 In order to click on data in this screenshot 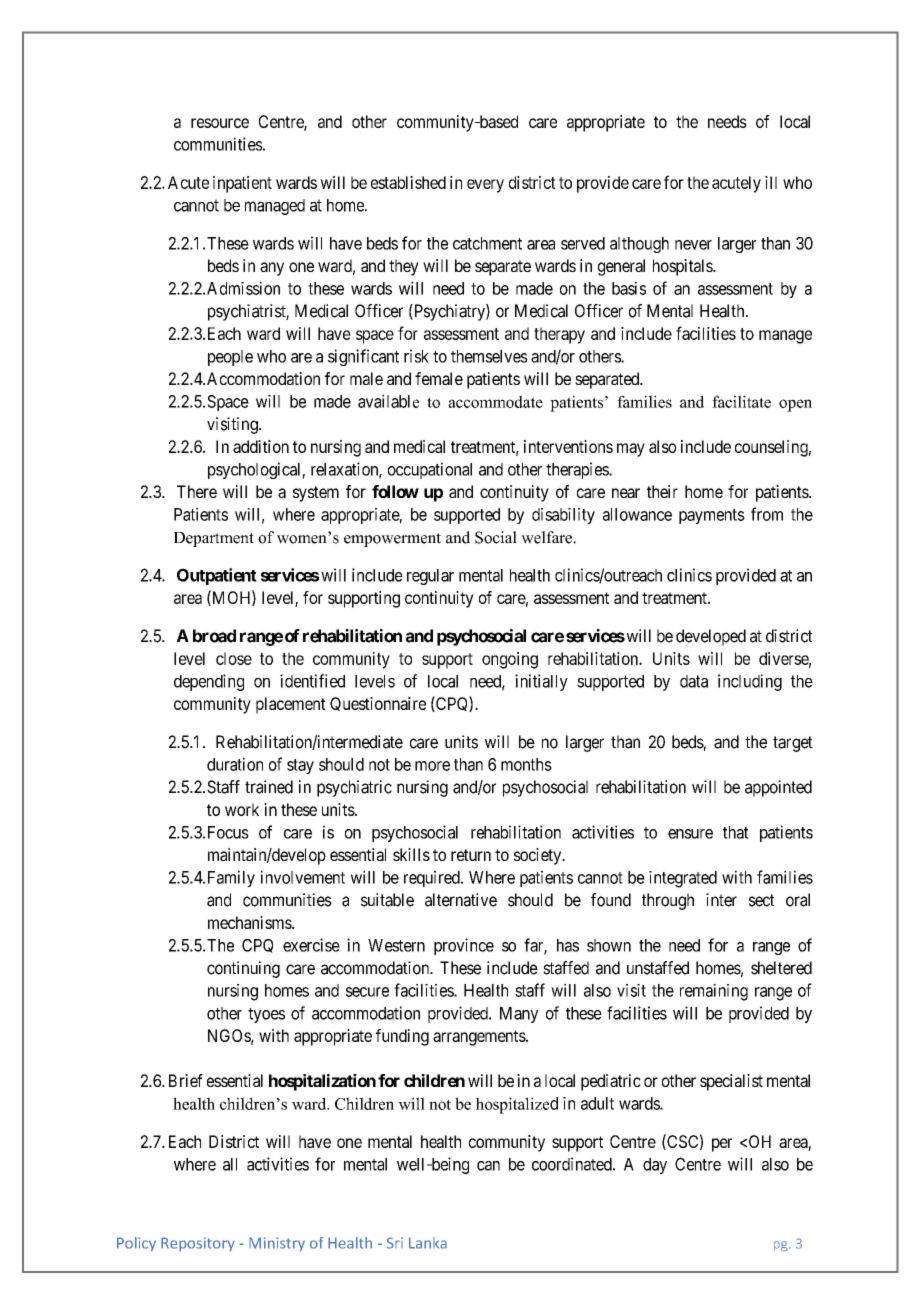, I will do `click(694, 681)`.
